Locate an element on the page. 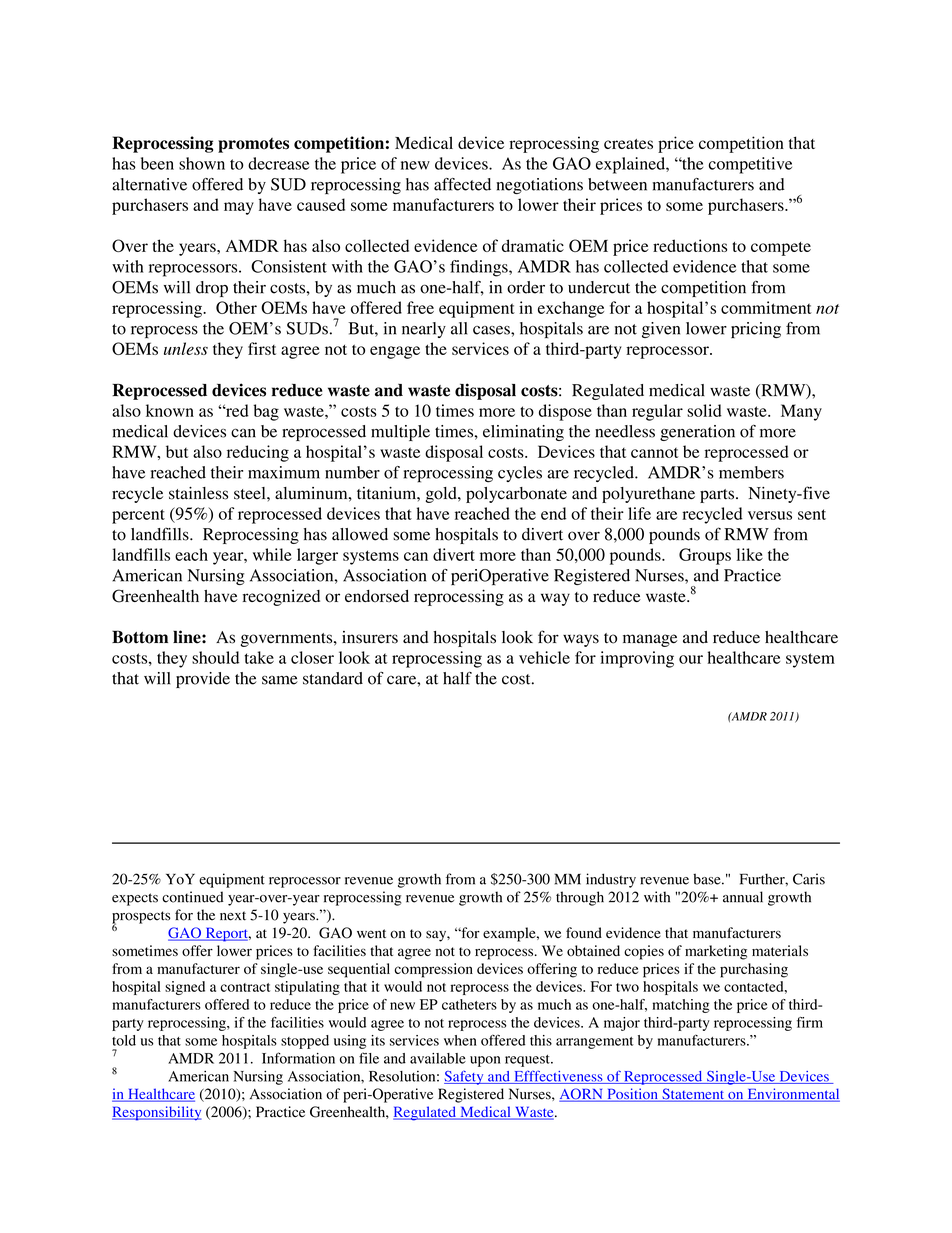  competitive is located at coordinates (750, 165).
